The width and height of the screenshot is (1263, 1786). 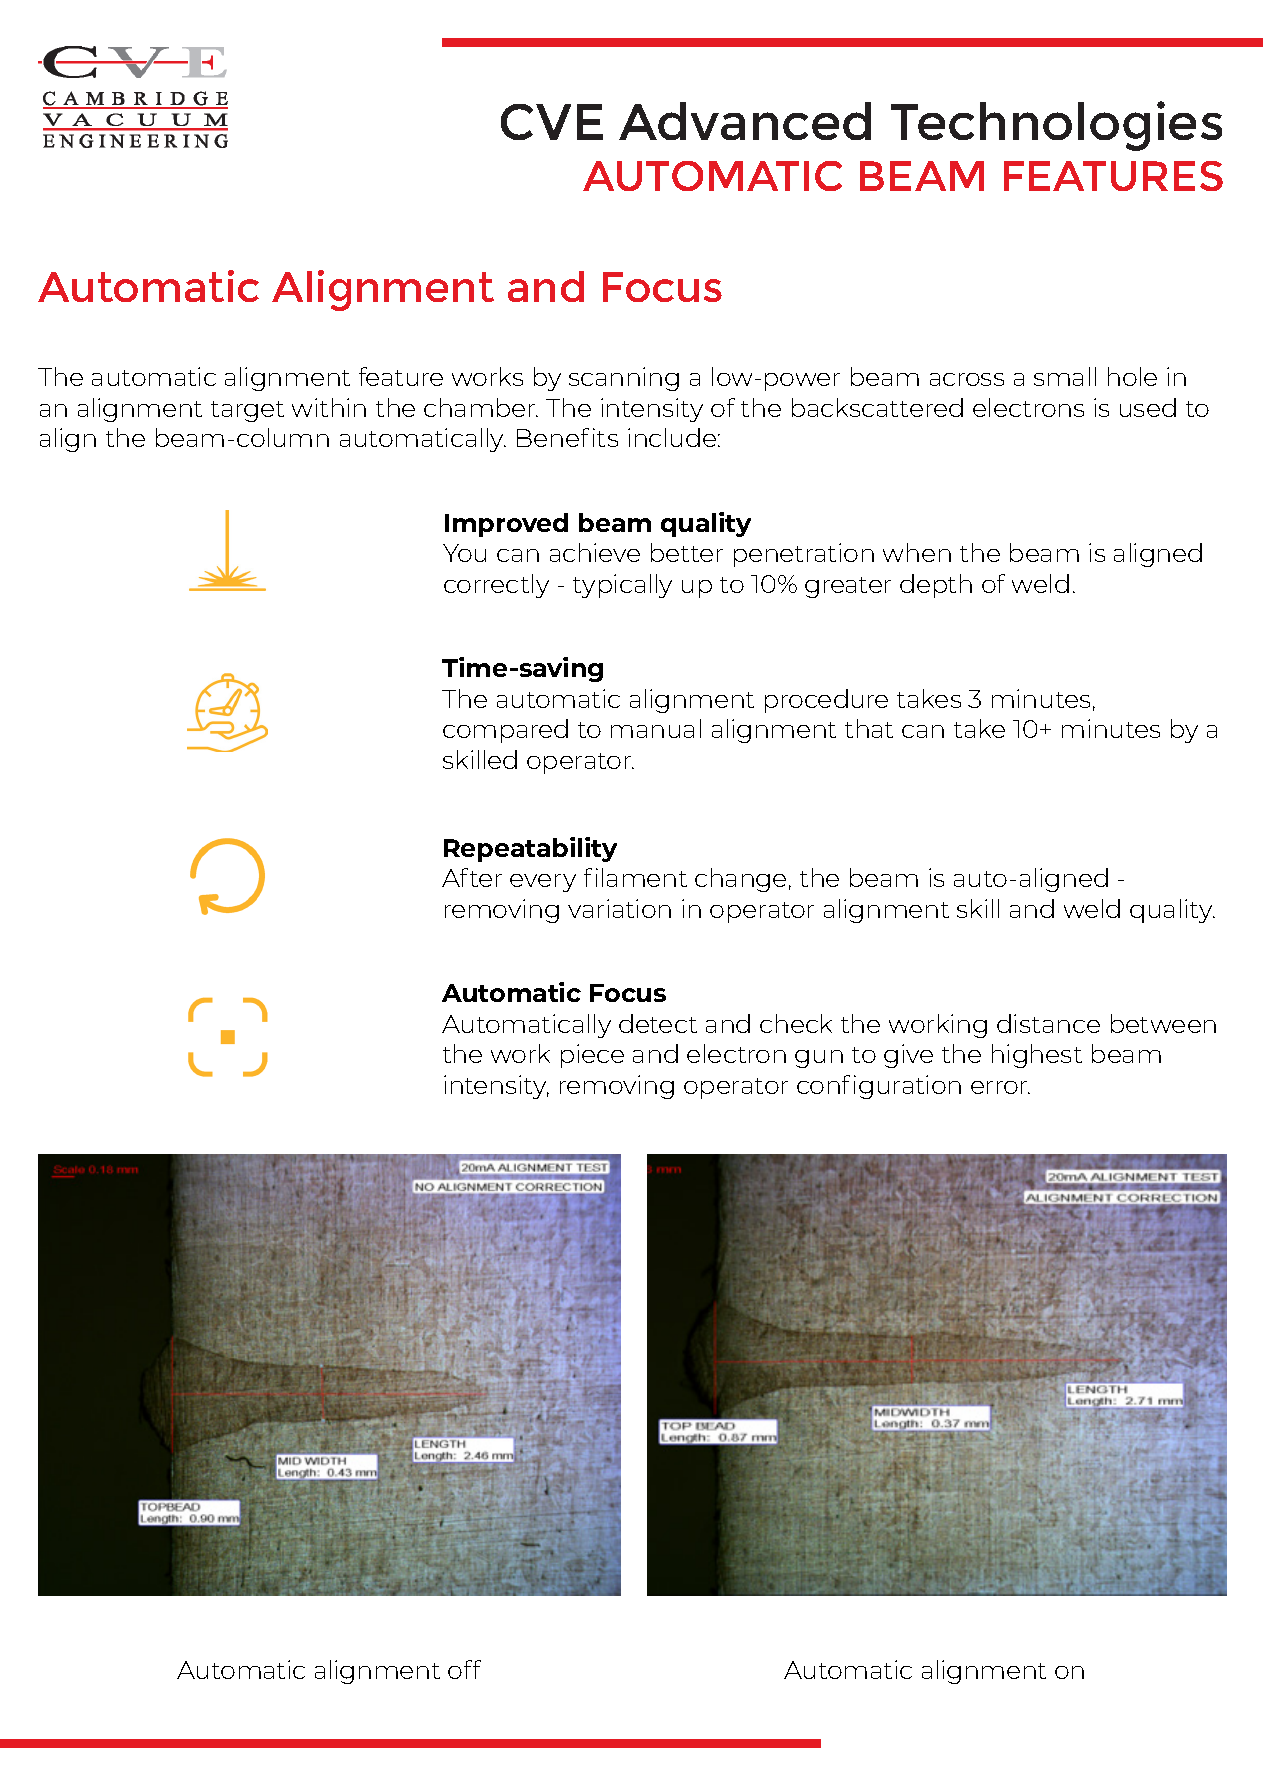 What do you see at coordinates (819, 1059) in the screenshot?
I see `gun` at bounding box center [819, 1059].
